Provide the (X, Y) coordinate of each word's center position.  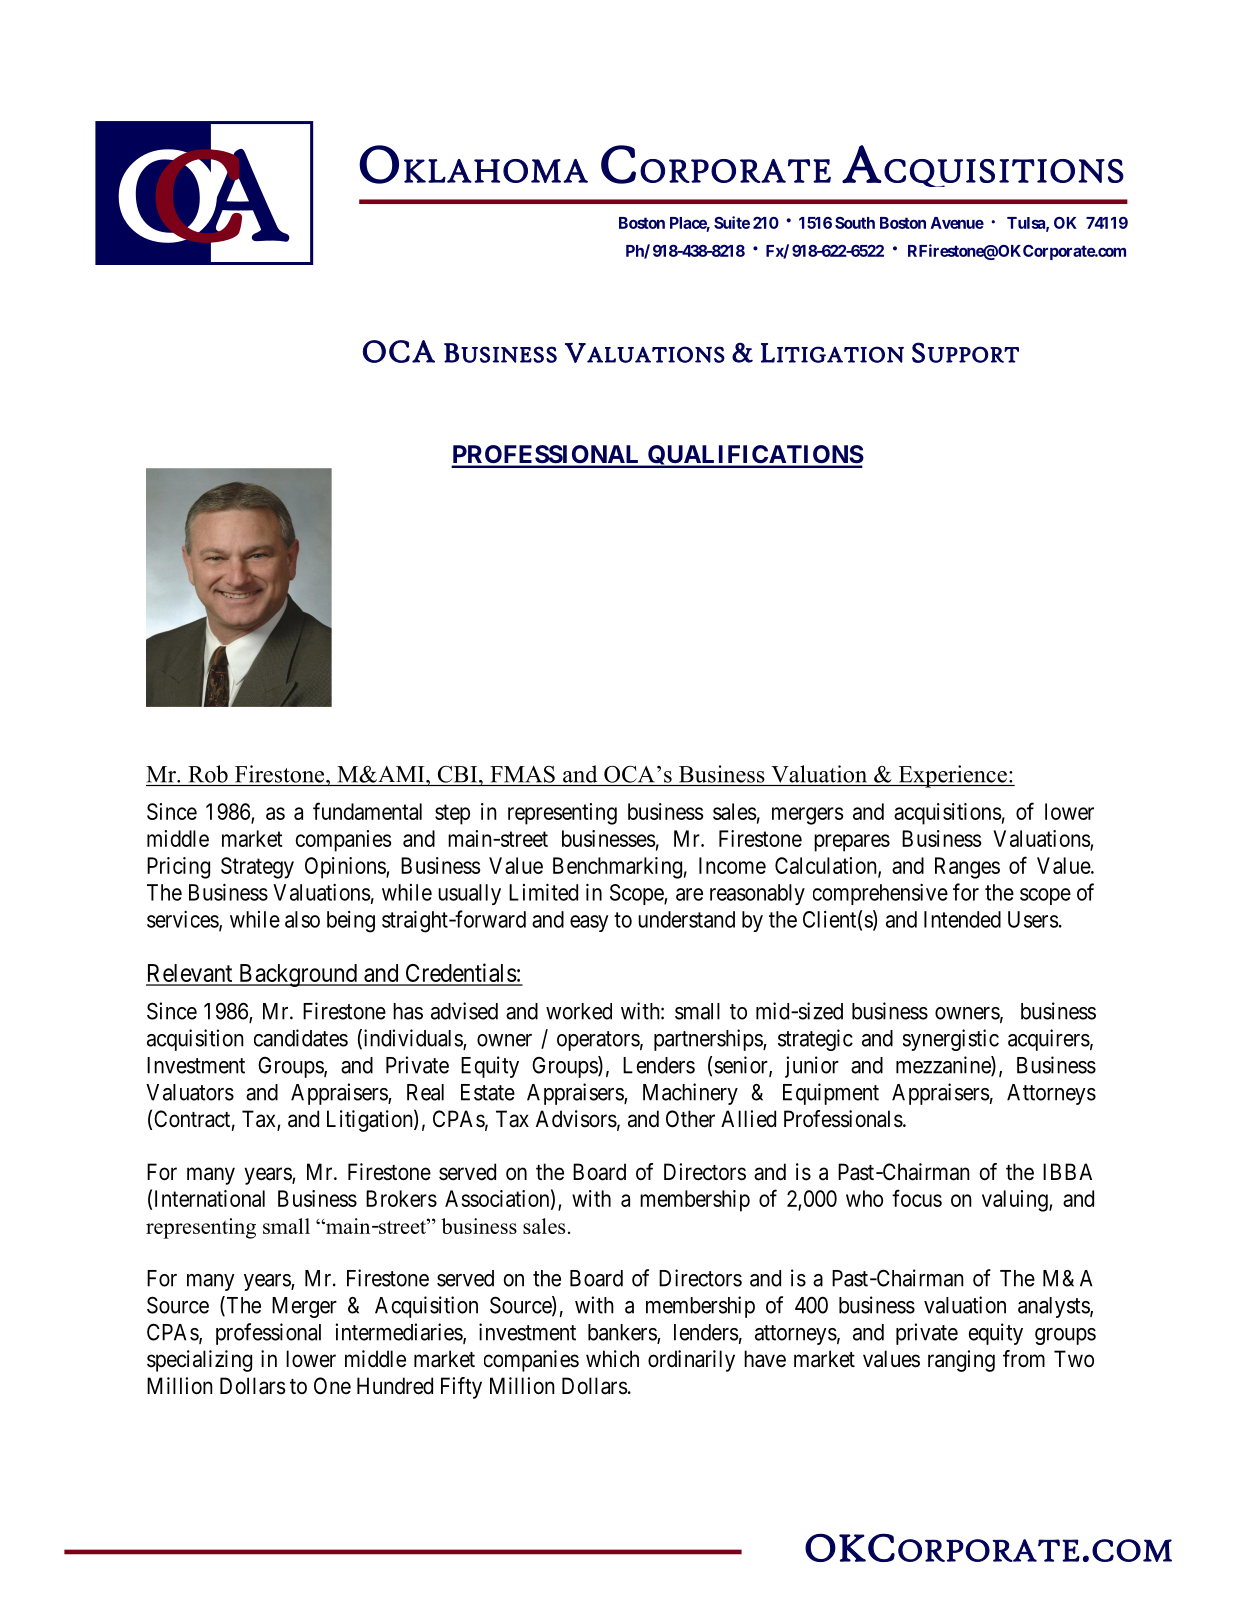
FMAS (522, 774)
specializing (199, 1361)
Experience (952, 776)
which (612, 1358)
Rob (208, 774)
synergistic (951, 1040)
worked (579, 1011)
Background (297, 975)
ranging (961, 1361)
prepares (852, 843)
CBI (459, 774)
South (855, 223)
